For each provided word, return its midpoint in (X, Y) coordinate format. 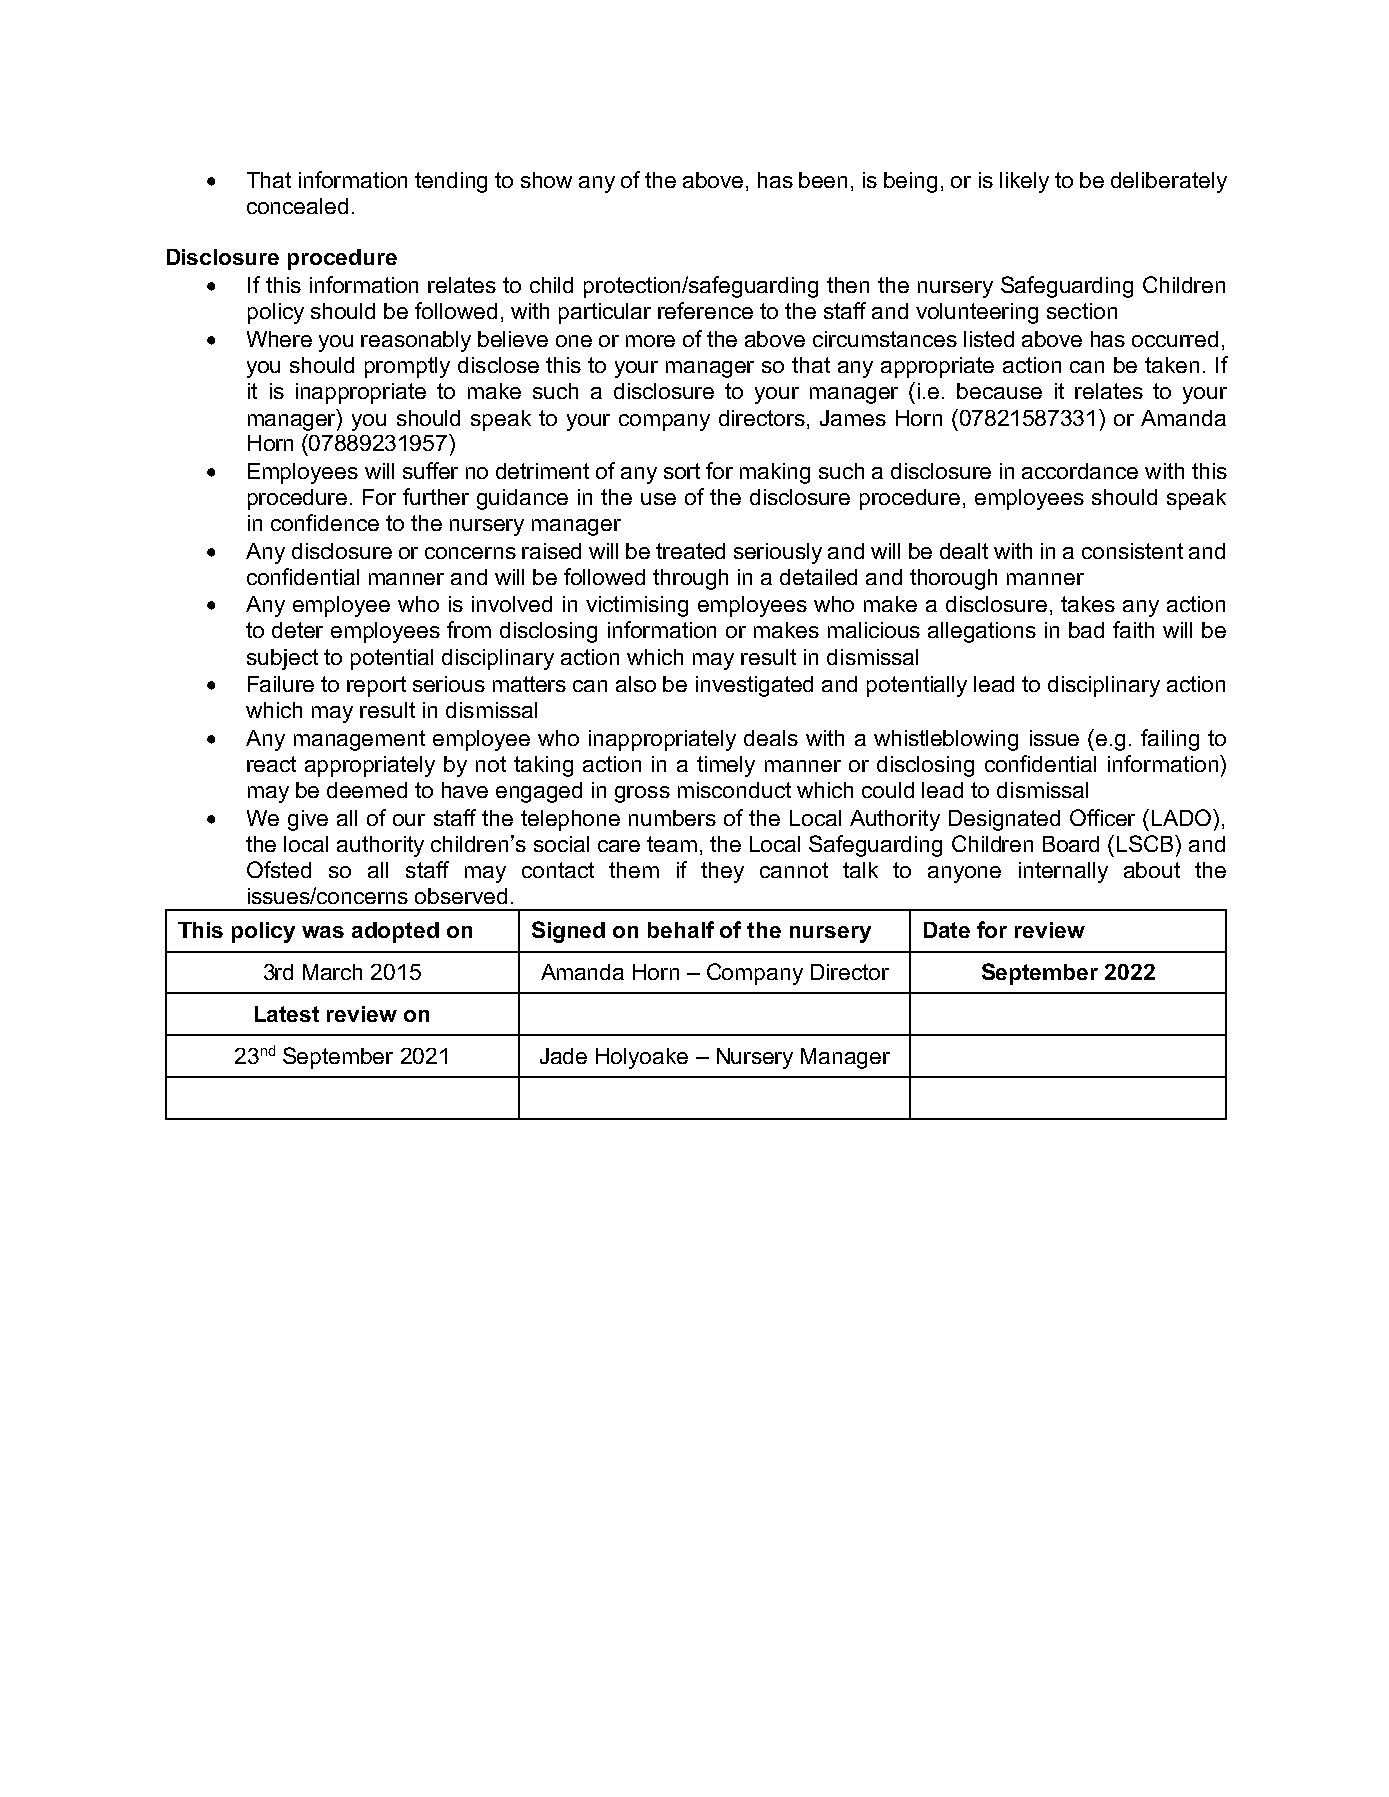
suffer (430, 470)
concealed (297, 206)
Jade (563, 1056)
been (823, 180)
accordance (1080, 471)
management (359, 740)
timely (726, 766)
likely (1024, 182)
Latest (287, 1014)
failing (1170, 740)
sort (682, 471)
